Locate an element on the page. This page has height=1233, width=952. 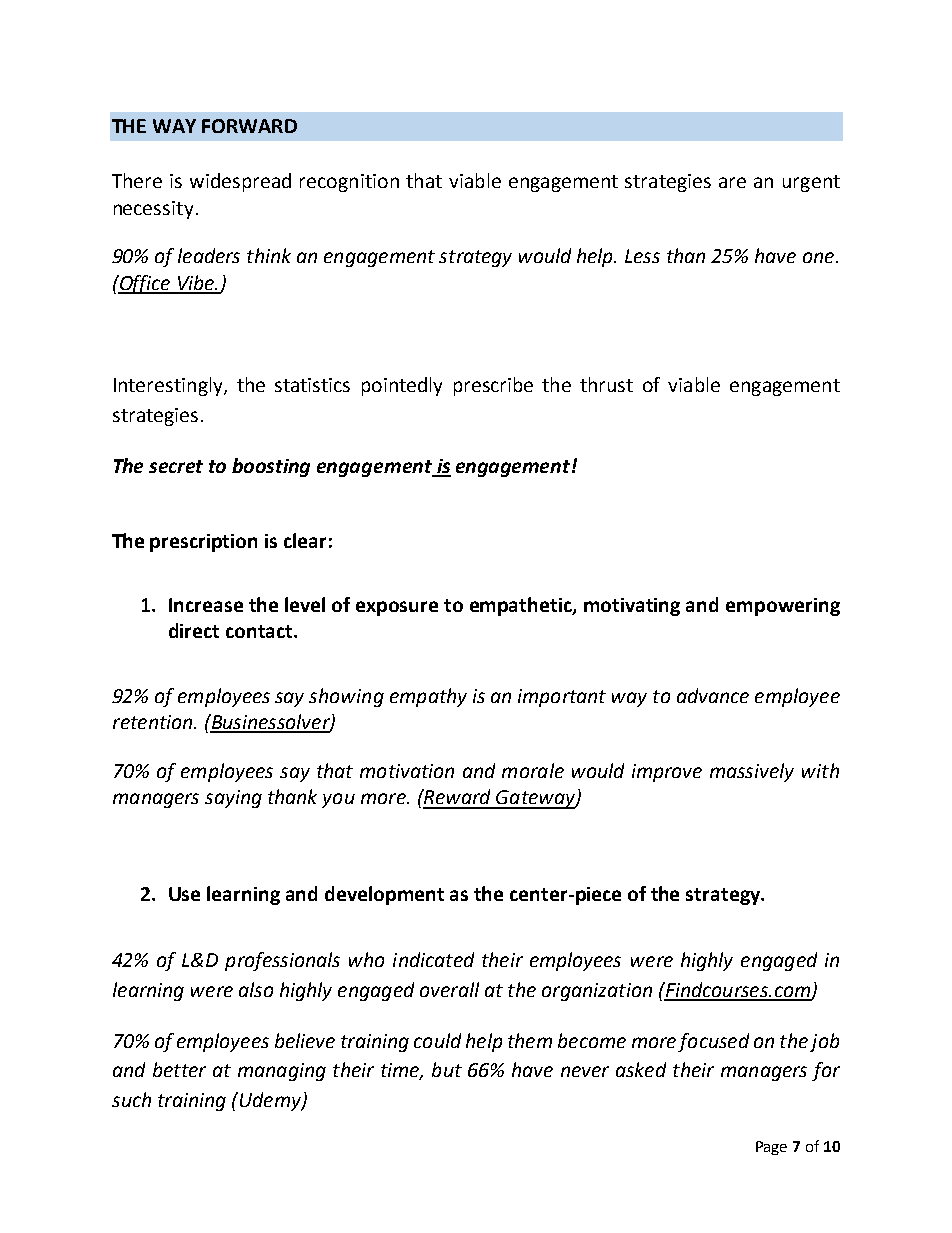
massively is located at coordinates (752, 772).
